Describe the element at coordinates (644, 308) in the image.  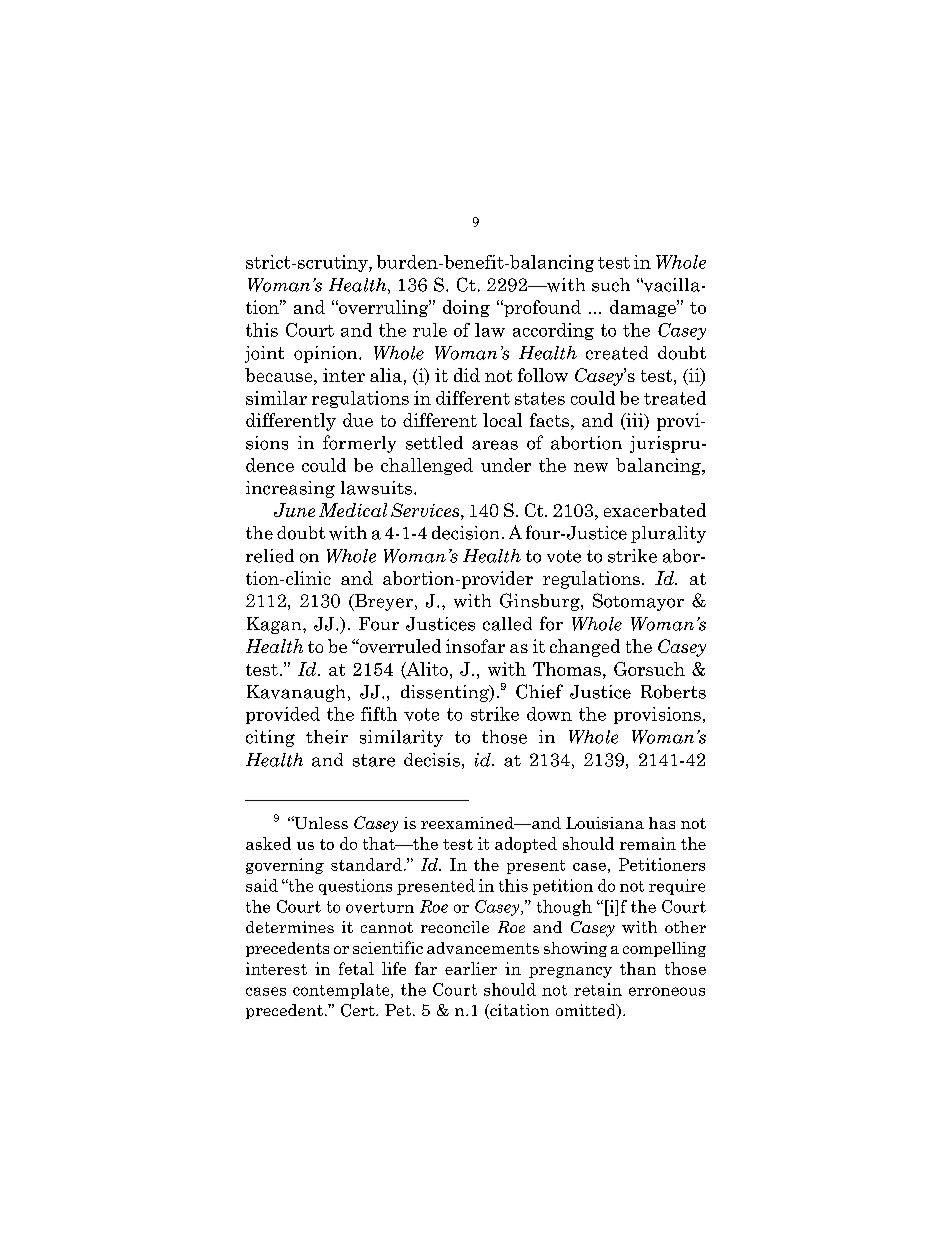
I see `damage` at that location.
